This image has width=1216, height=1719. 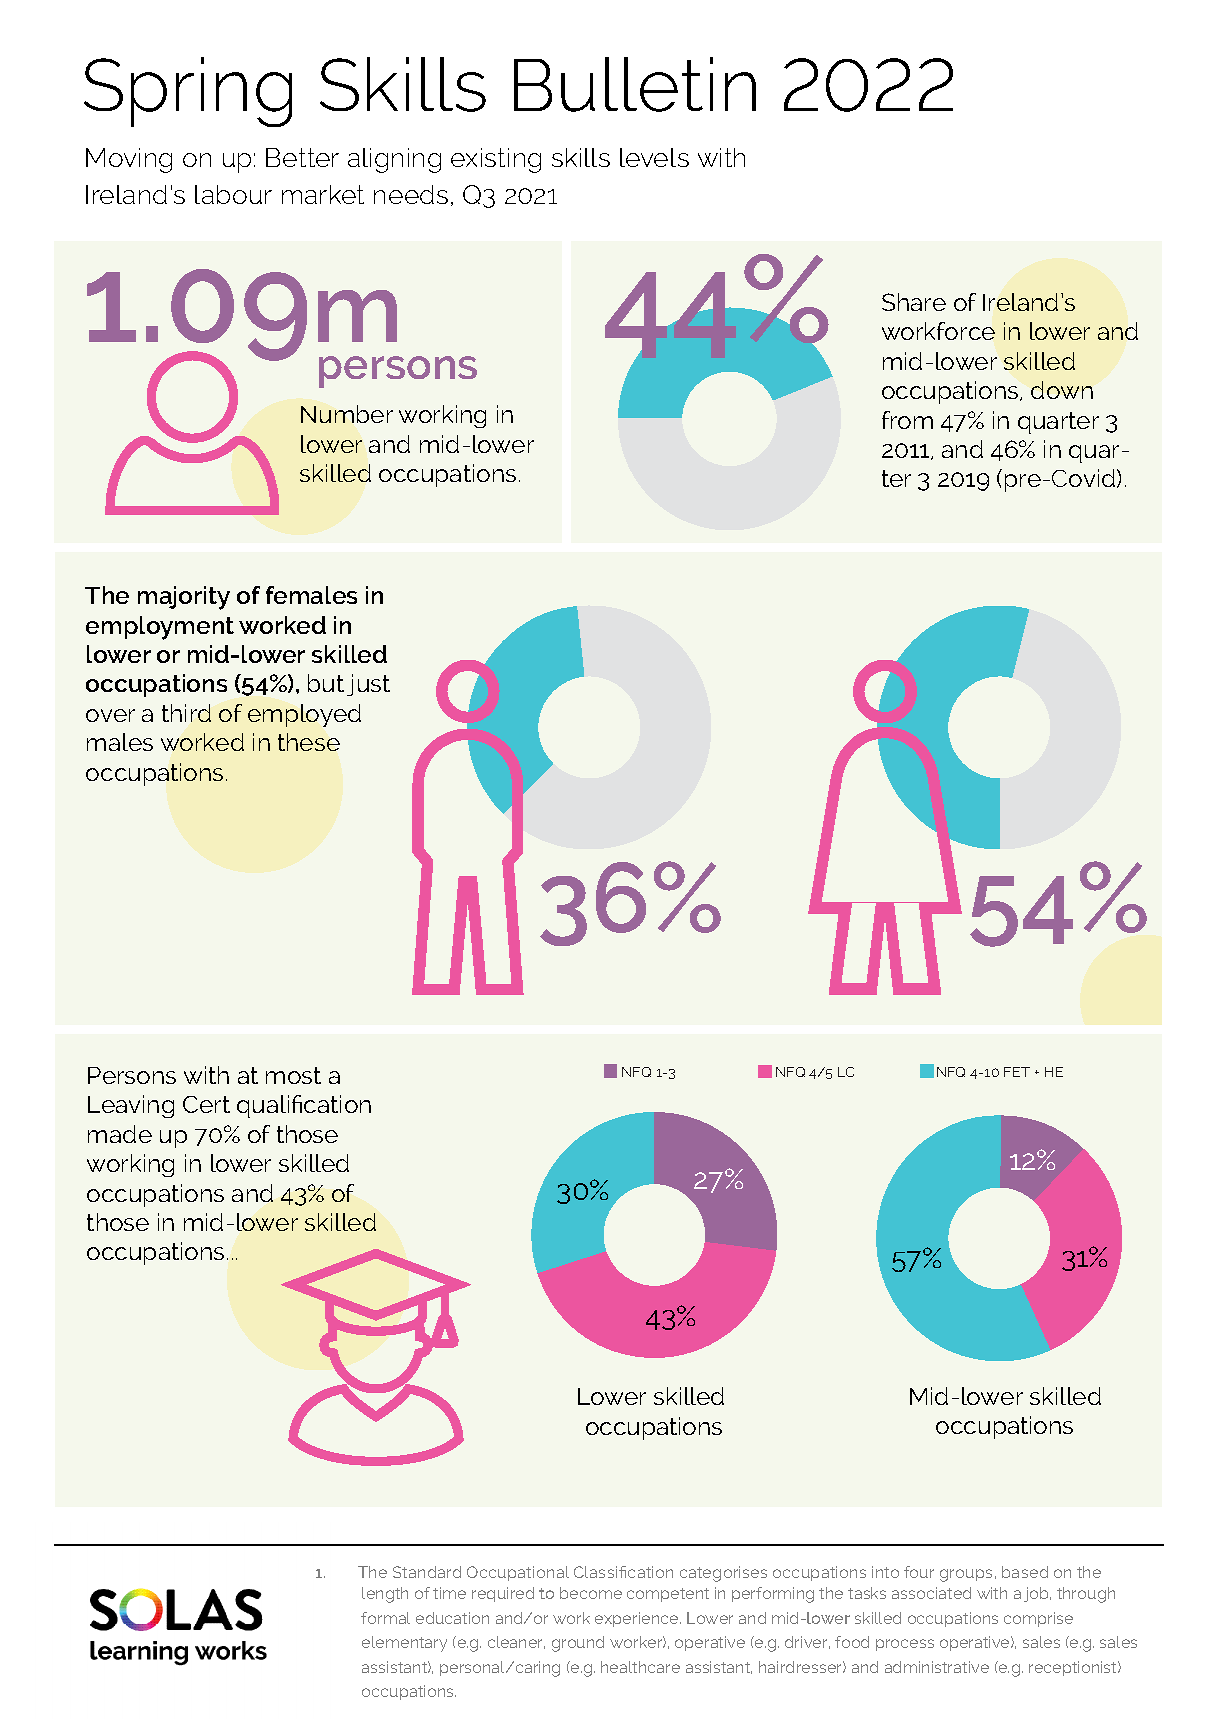 What do you see at coordinates (385, 1618) in the image?
I see `formal` at bounding box center [385, 1618].
